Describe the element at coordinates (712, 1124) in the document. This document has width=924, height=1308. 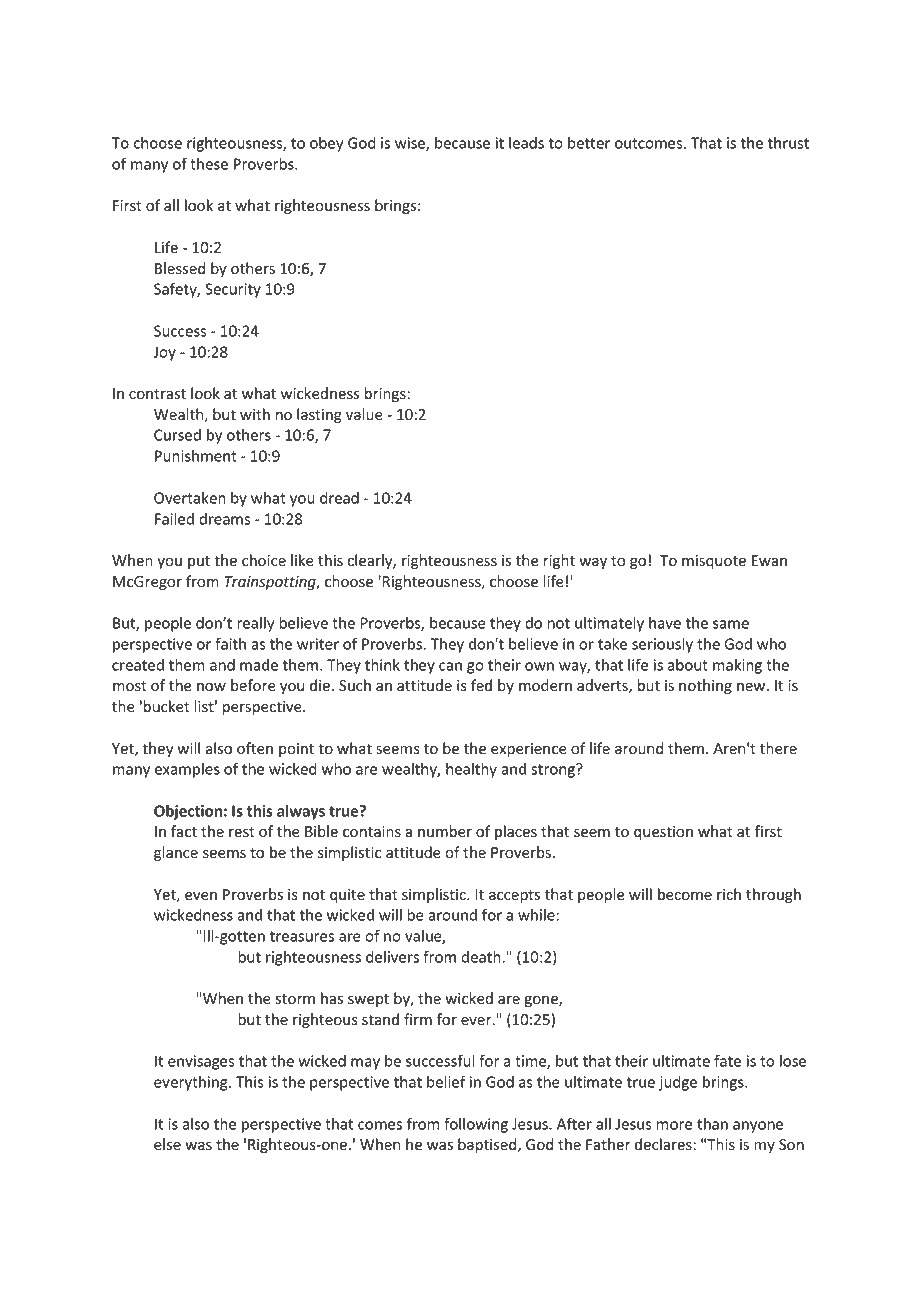
I see `than` at that location.
